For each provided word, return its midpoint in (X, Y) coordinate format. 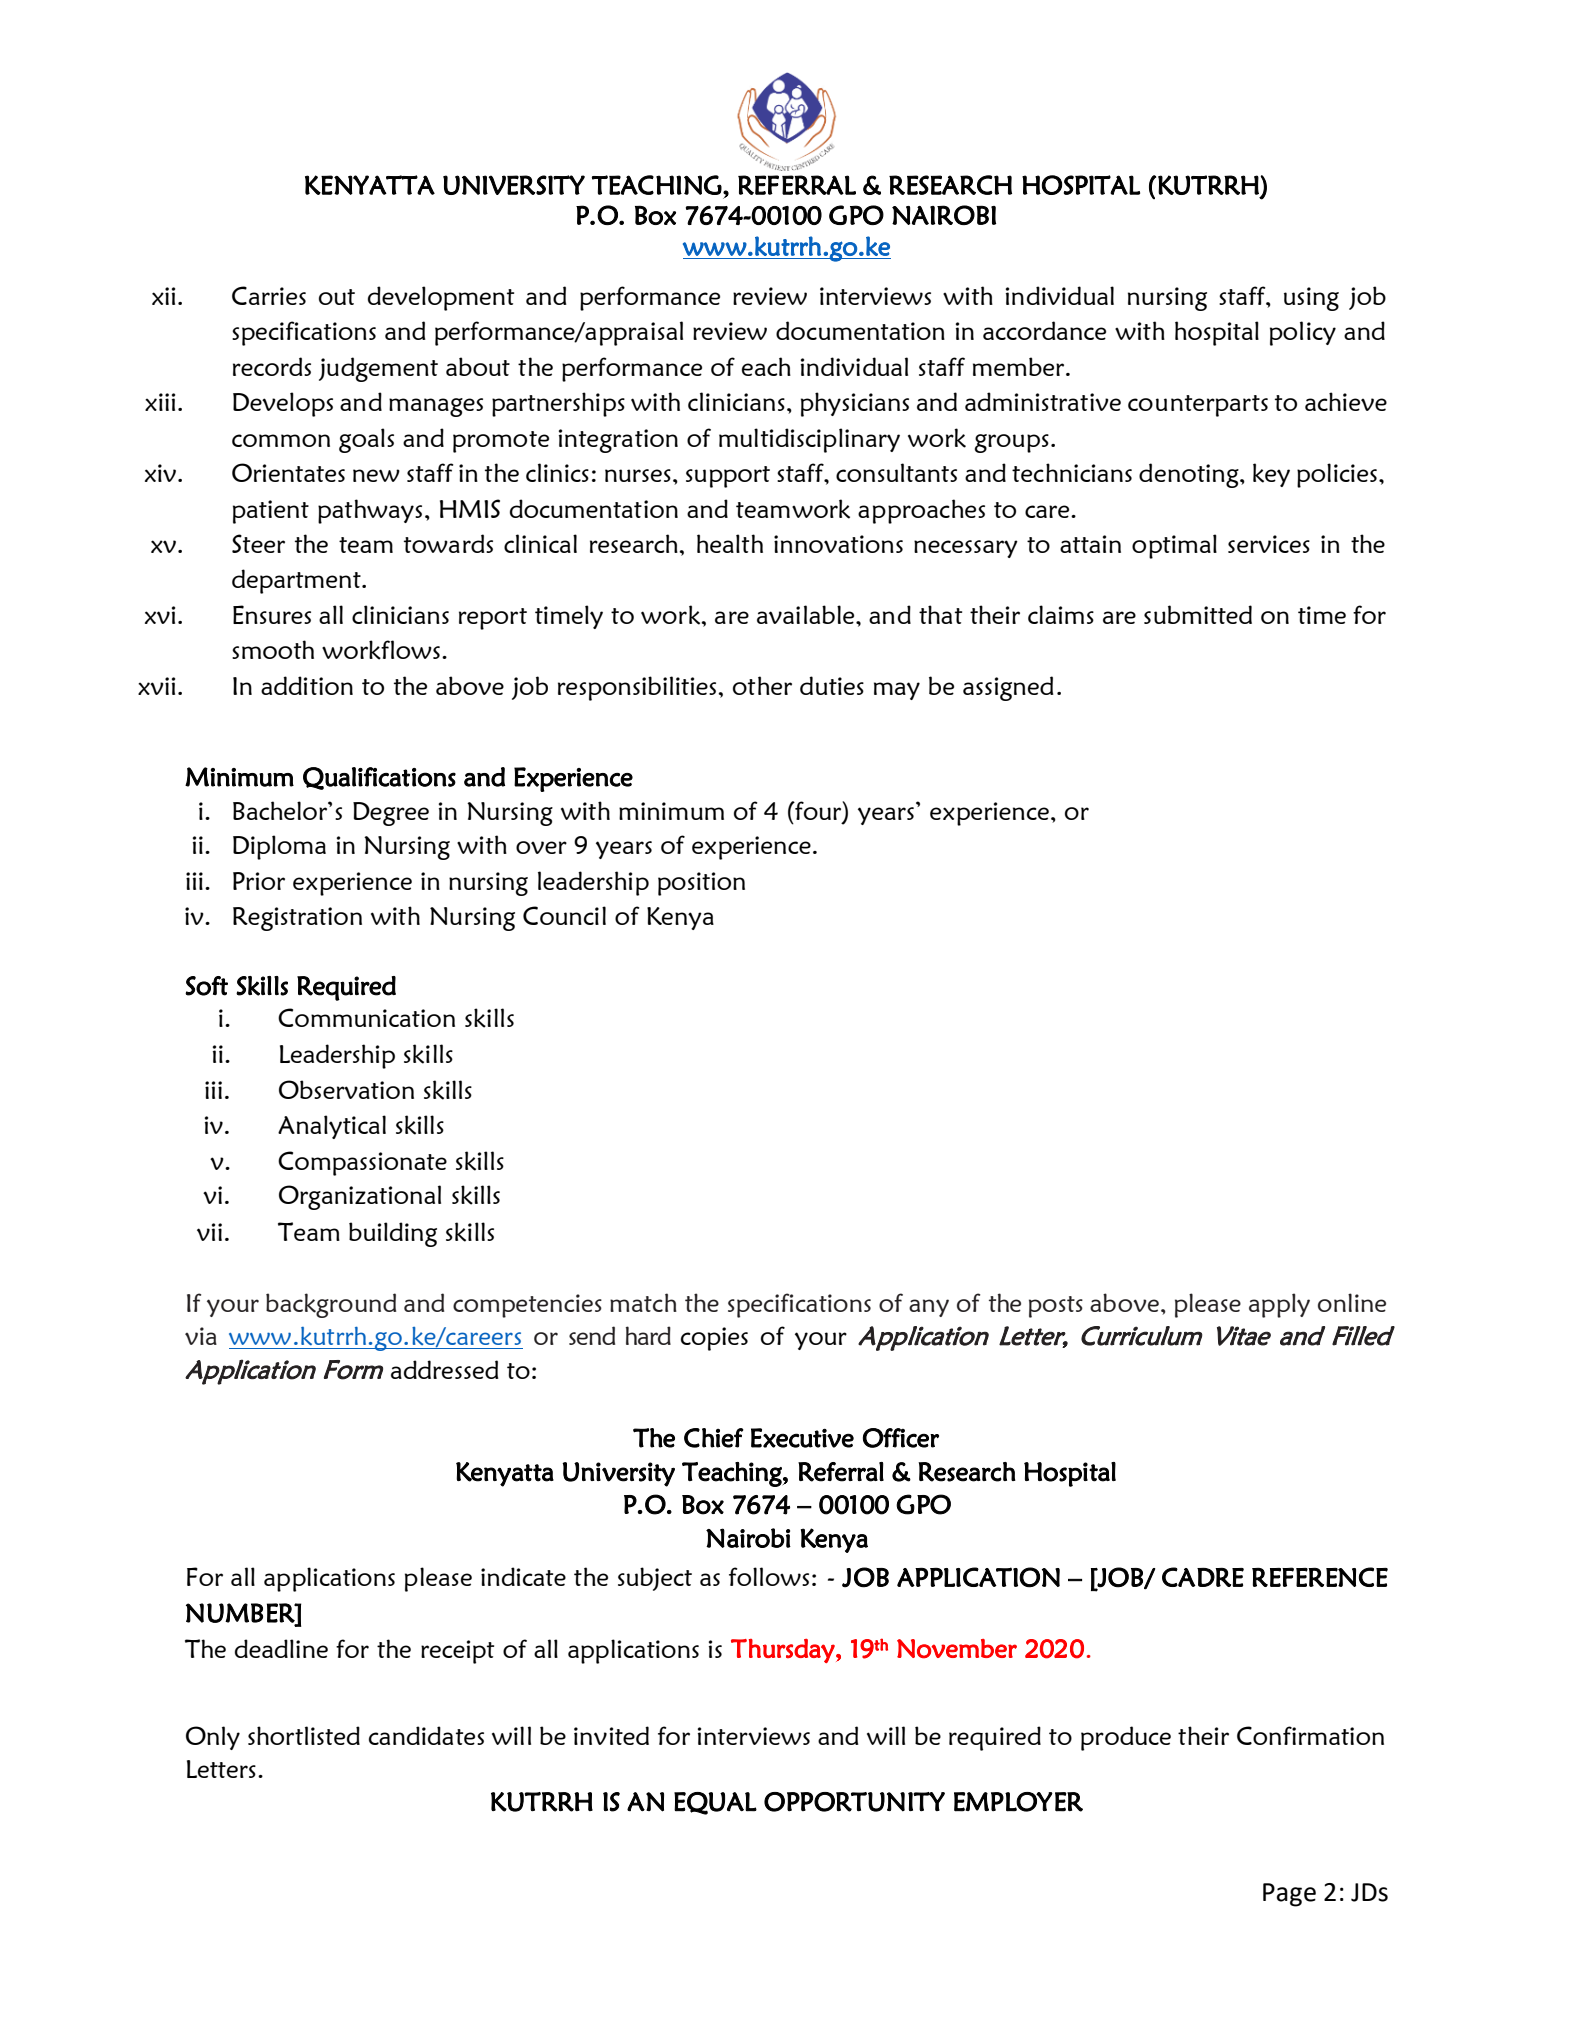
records (272, 366)
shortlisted (304, 1735)
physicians (855, 404)
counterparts (1198, 406)
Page (1289, 1895)
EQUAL (715, 1803)
